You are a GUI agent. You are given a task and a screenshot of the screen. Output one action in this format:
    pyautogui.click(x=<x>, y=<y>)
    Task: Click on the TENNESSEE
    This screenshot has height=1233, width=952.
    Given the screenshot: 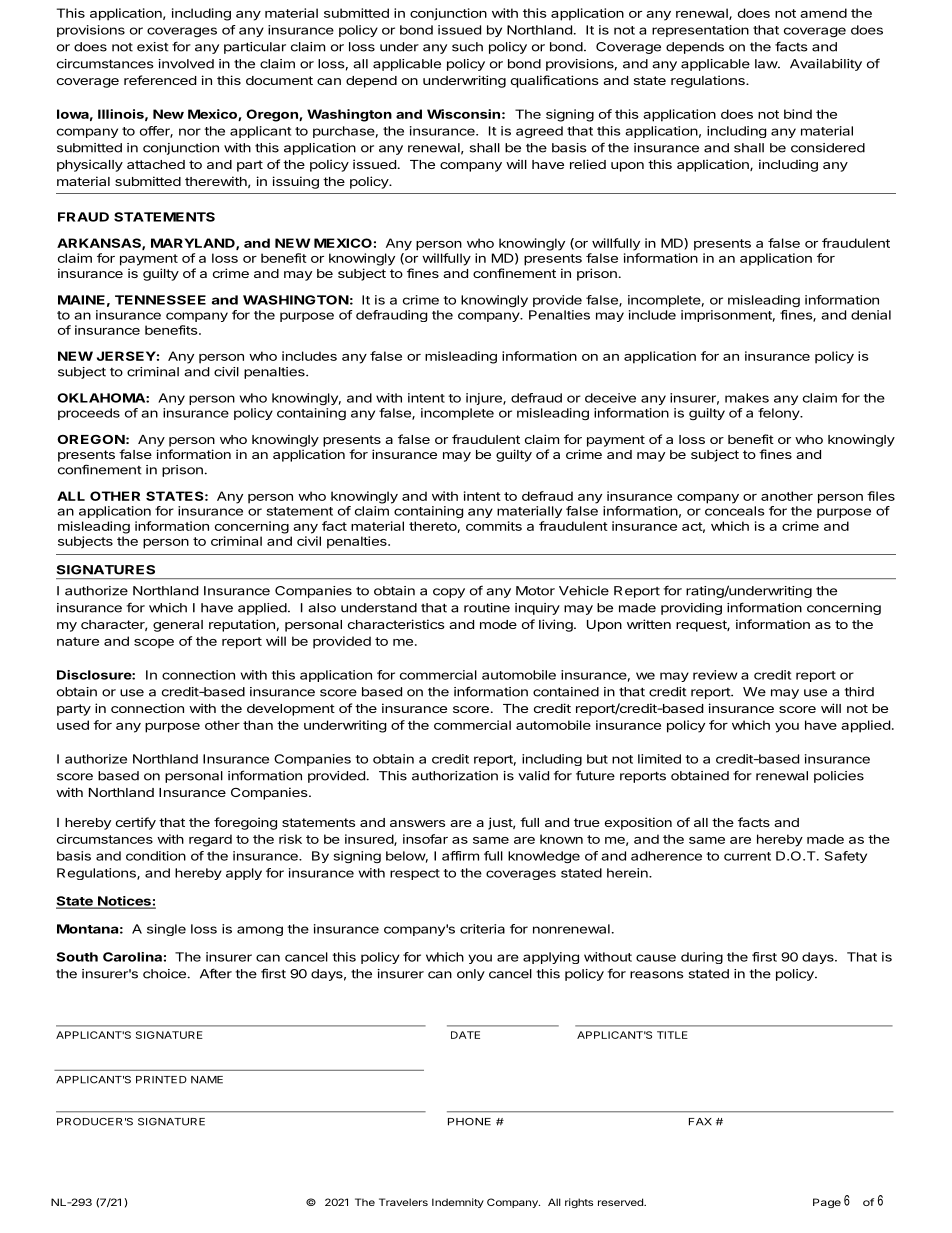 What is the action you would take?
    pyautogui.click(x=160, y=300)
